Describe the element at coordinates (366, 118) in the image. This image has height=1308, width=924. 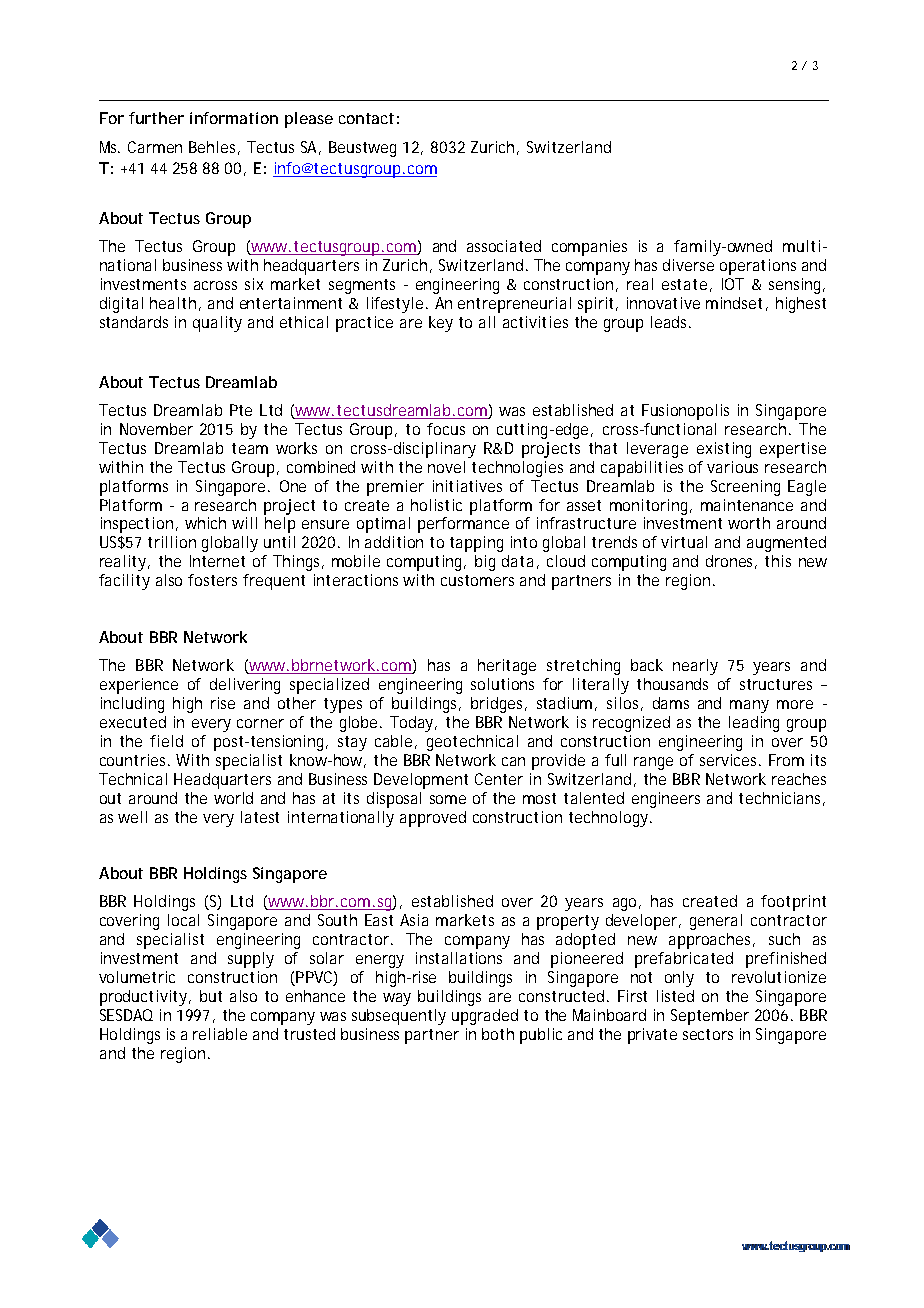
I see `contact` at that location.
